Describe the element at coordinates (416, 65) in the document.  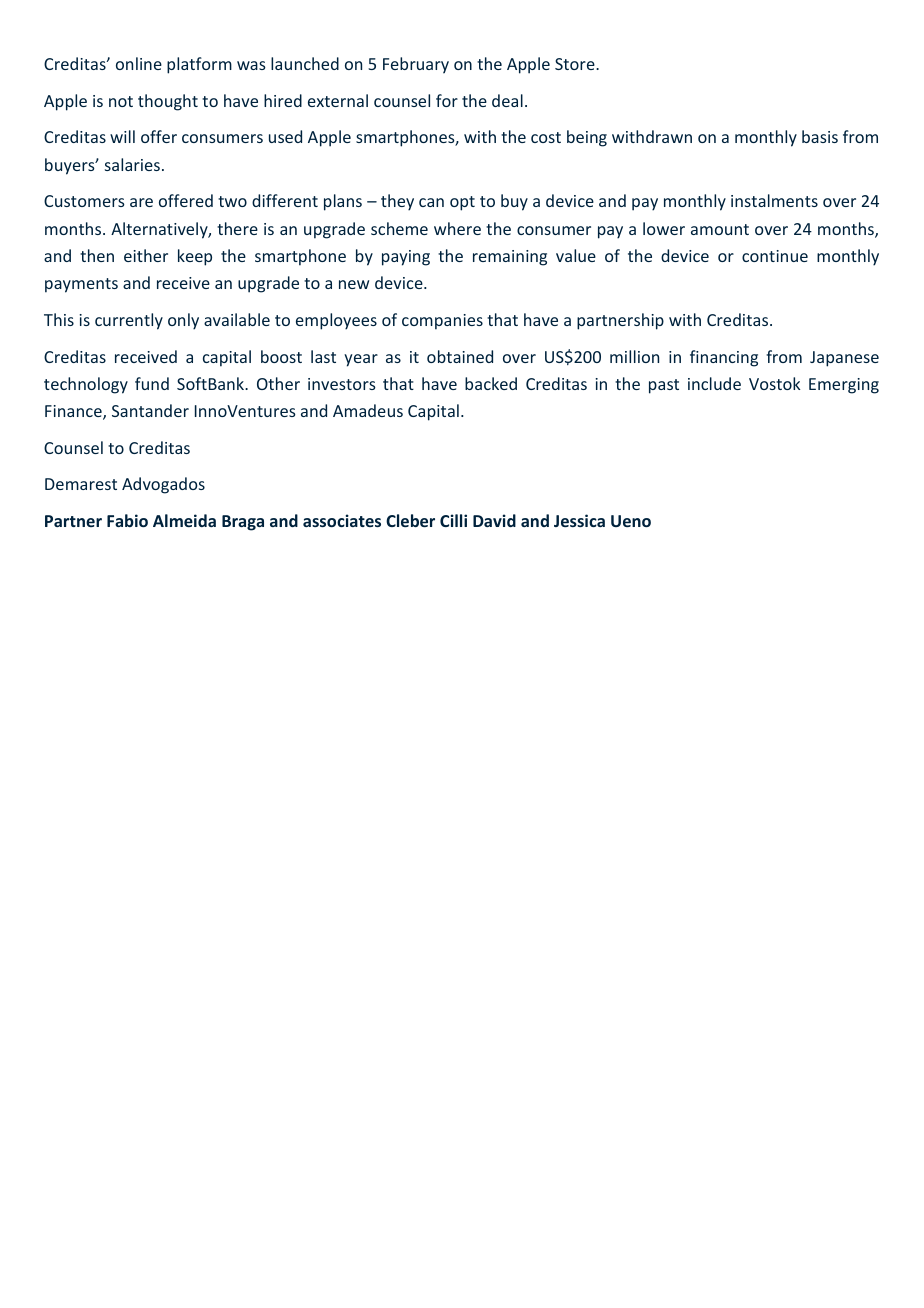
I see `February` at that location.
